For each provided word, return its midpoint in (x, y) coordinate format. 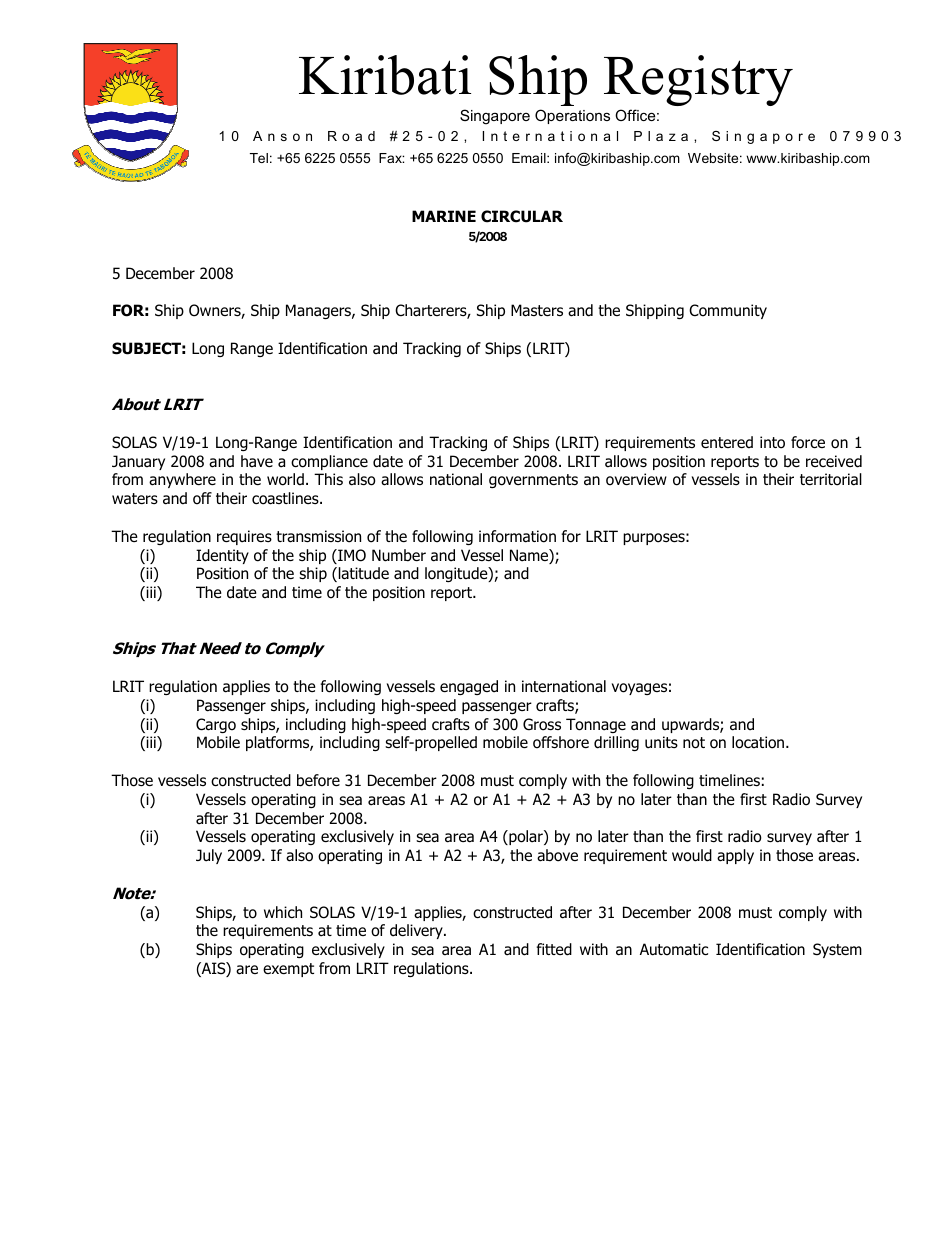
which (283, 912)
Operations (572, 116)
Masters (537, 310)
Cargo (216, 725)
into (772, 442)
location (759, 742)
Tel (259, 158)
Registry (698, 80)
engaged (469, 687)
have (257, 461)
